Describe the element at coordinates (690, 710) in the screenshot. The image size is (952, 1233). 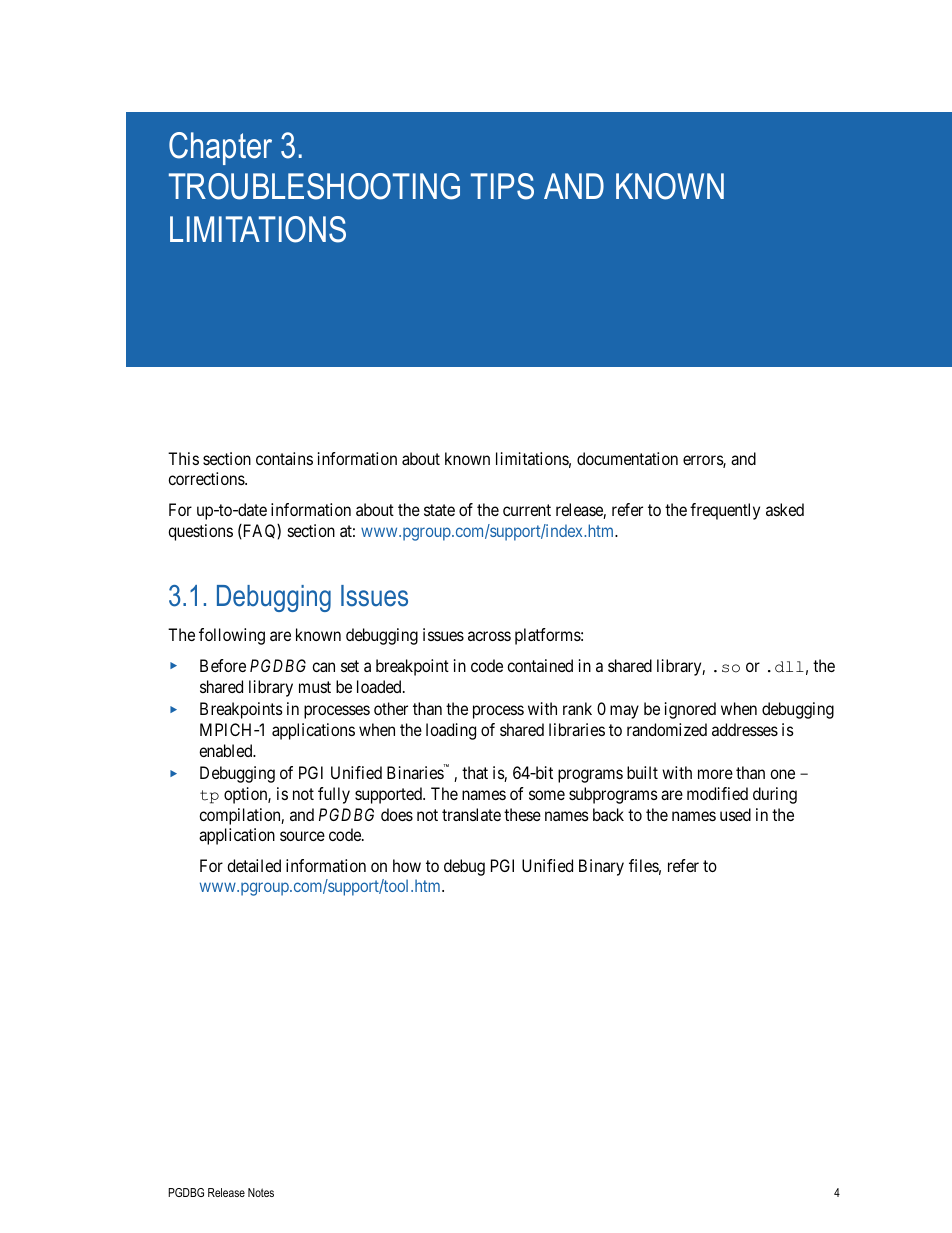
I see `ignored` at that location.
